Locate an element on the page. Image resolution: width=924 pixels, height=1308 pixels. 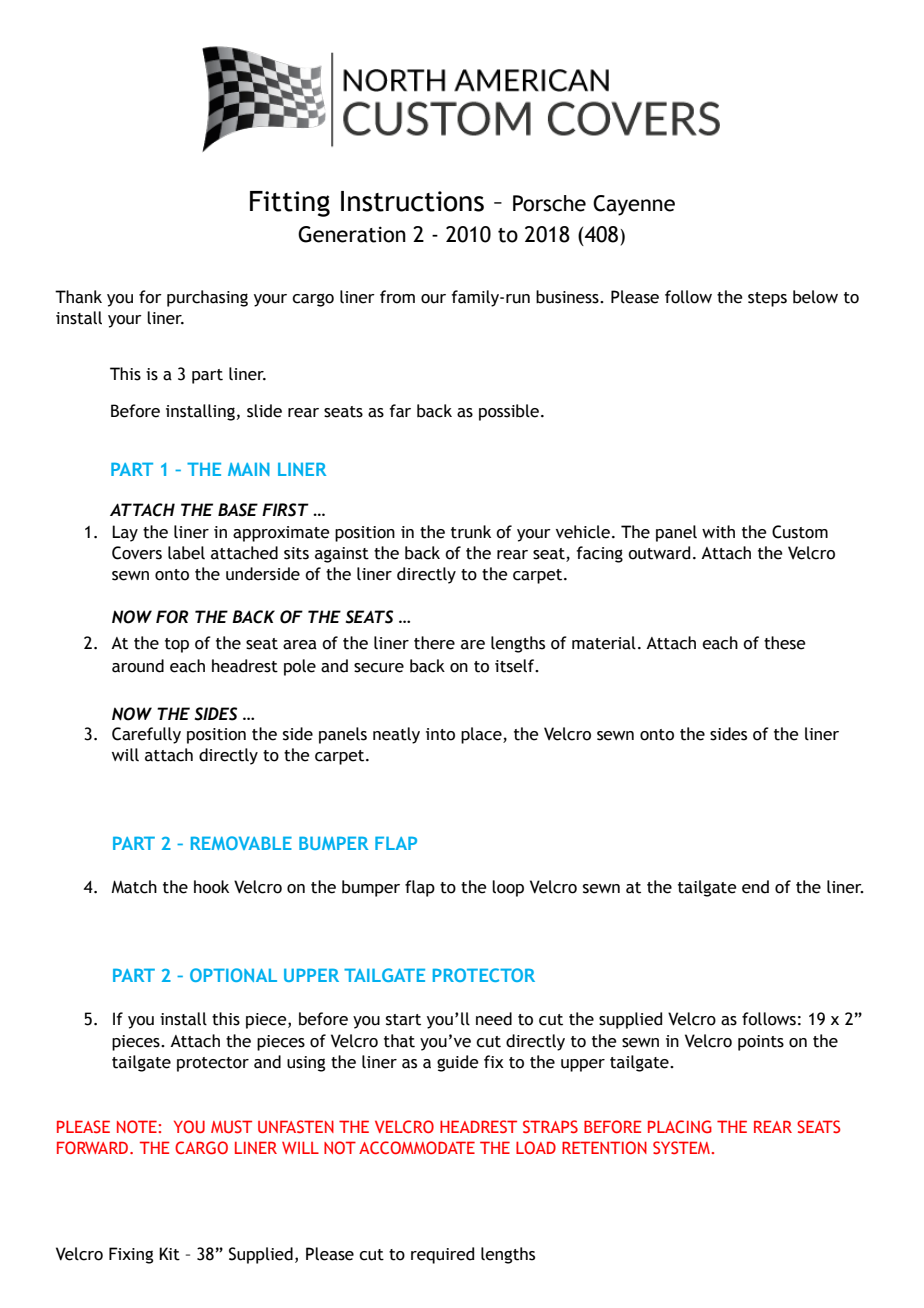
these is located at coordinates (785, 643).
